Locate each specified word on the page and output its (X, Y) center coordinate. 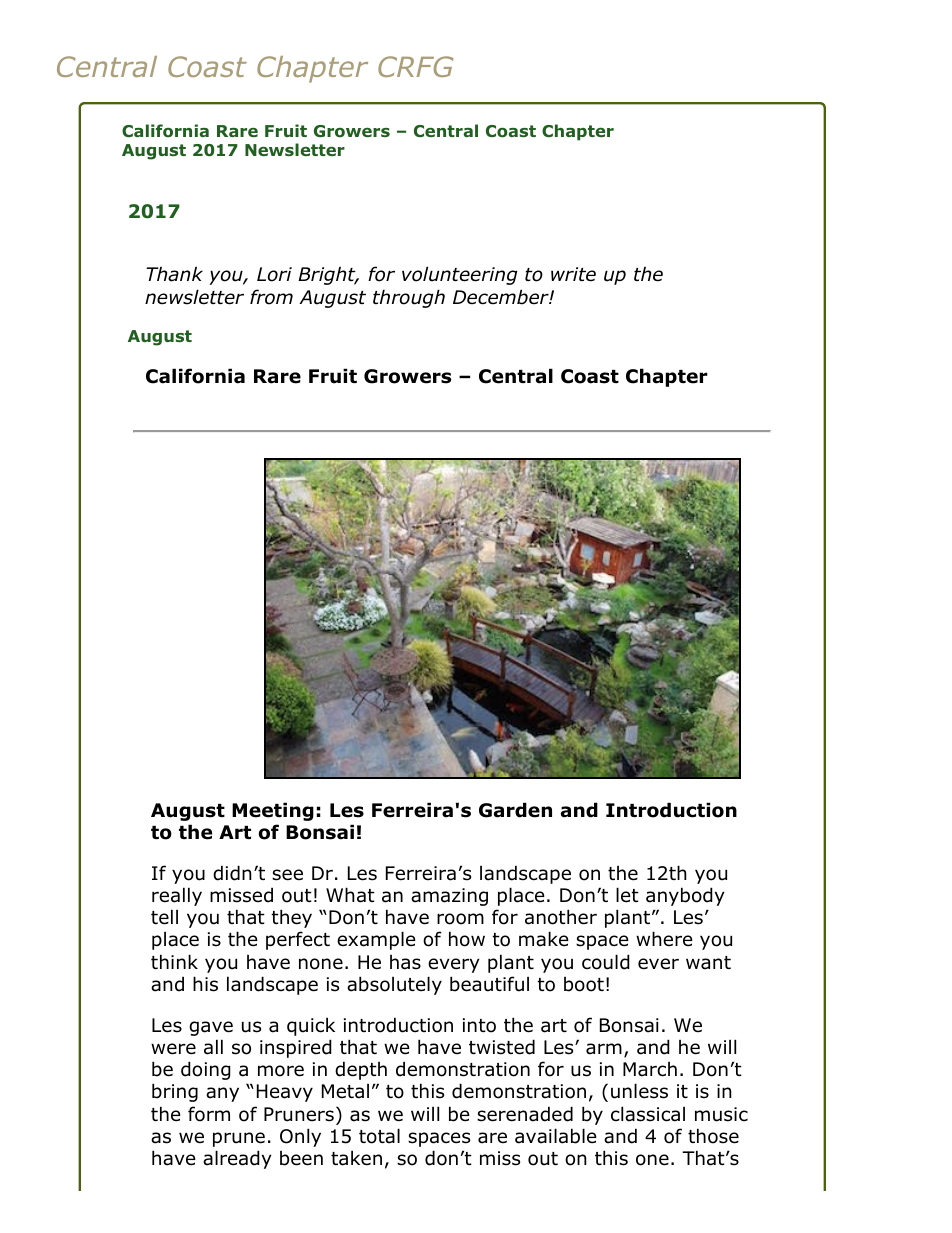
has (405, 962)
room (460, 919)
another (561, 917)
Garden (515, 810)
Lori (274, 274)
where (664, 939)
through (409, 298)
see (287, 875)
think (174, 961)
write (573, 274)
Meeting (273, 811)
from (271, 297)
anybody (685, 896)
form (209, 1114)
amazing (449, 897)
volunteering (460, 275)
